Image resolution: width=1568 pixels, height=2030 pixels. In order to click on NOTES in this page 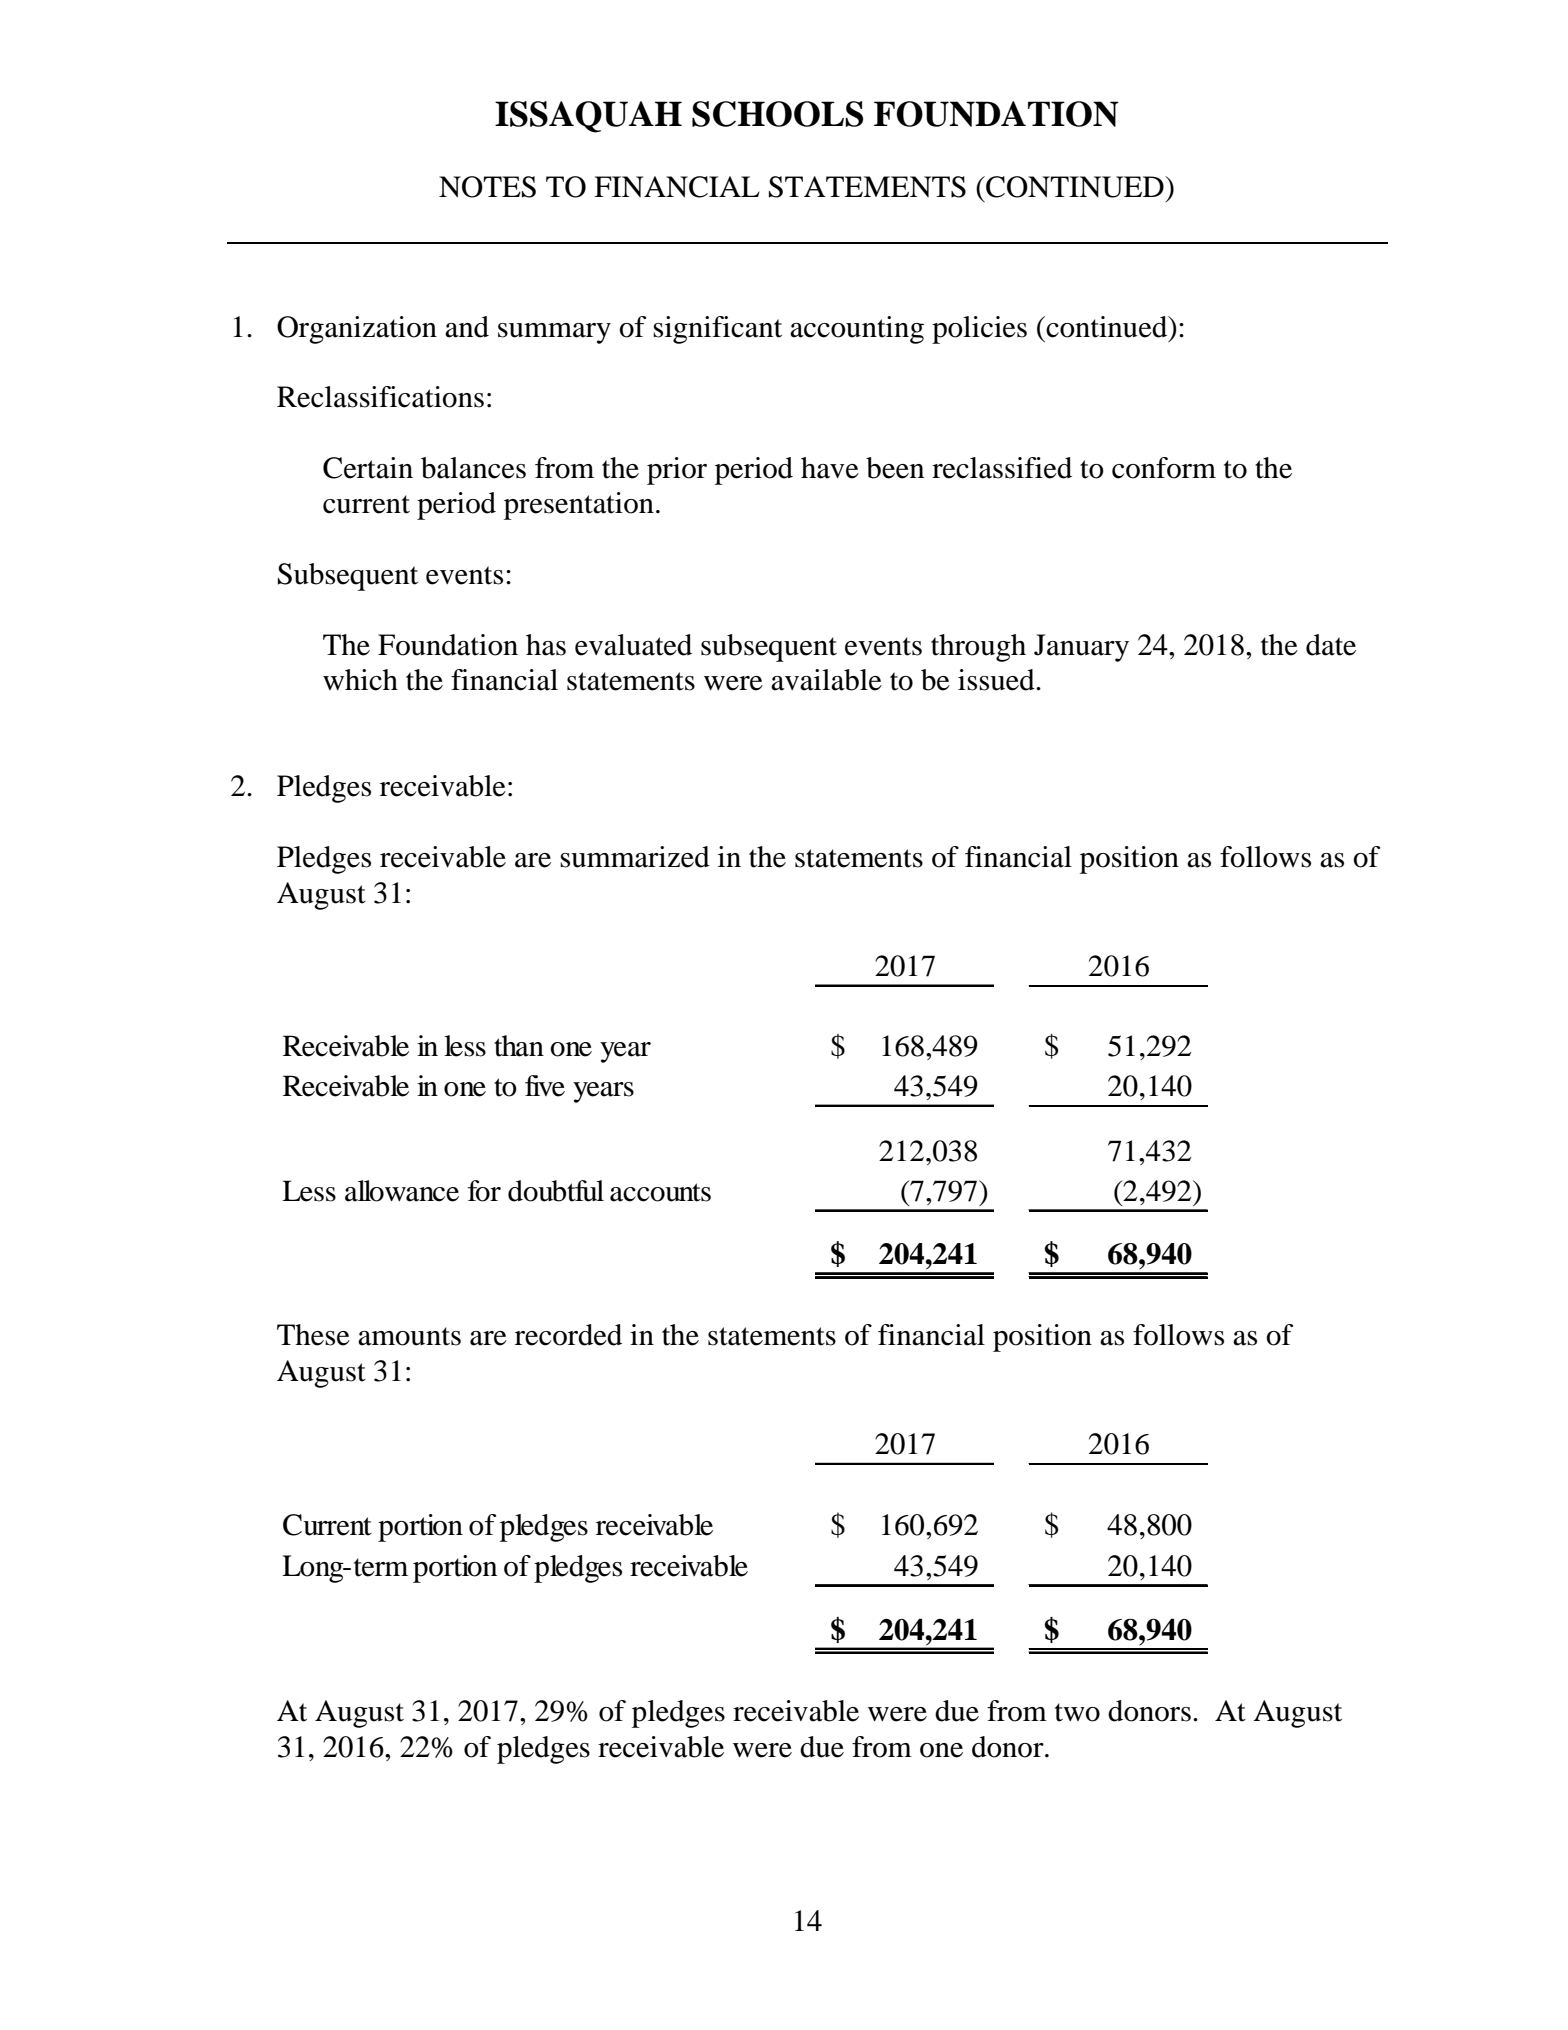, I will do `click(487, 187)`.
